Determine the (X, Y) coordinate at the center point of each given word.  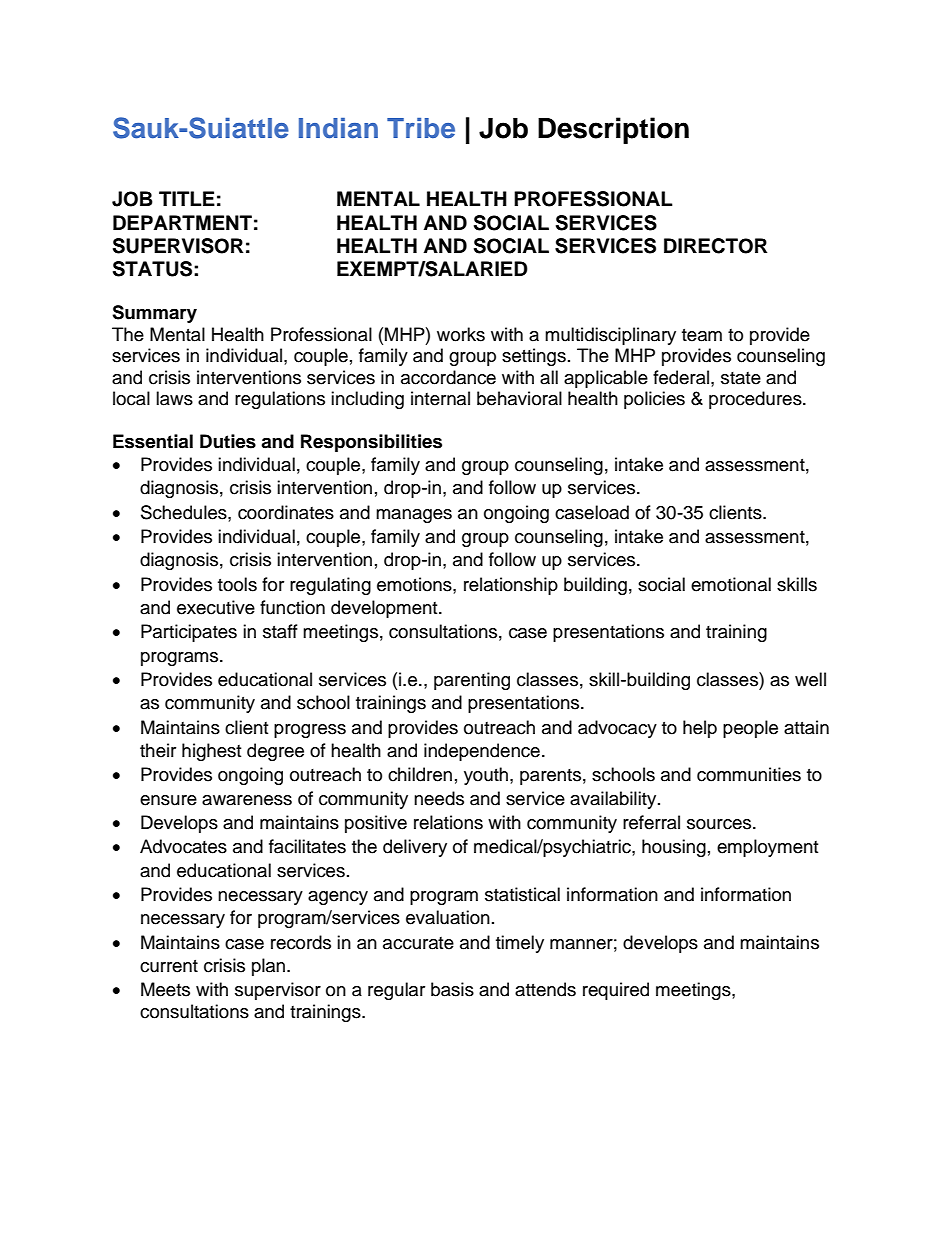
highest (211, 752)
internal (440, 398)
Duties (228, 441)
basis (452, 989)
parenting (472, 681)
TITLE (187, 198)
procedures (756, 400)
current (169, 966)
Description (613, 130)
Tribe (421, 128)
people (750, 729)
